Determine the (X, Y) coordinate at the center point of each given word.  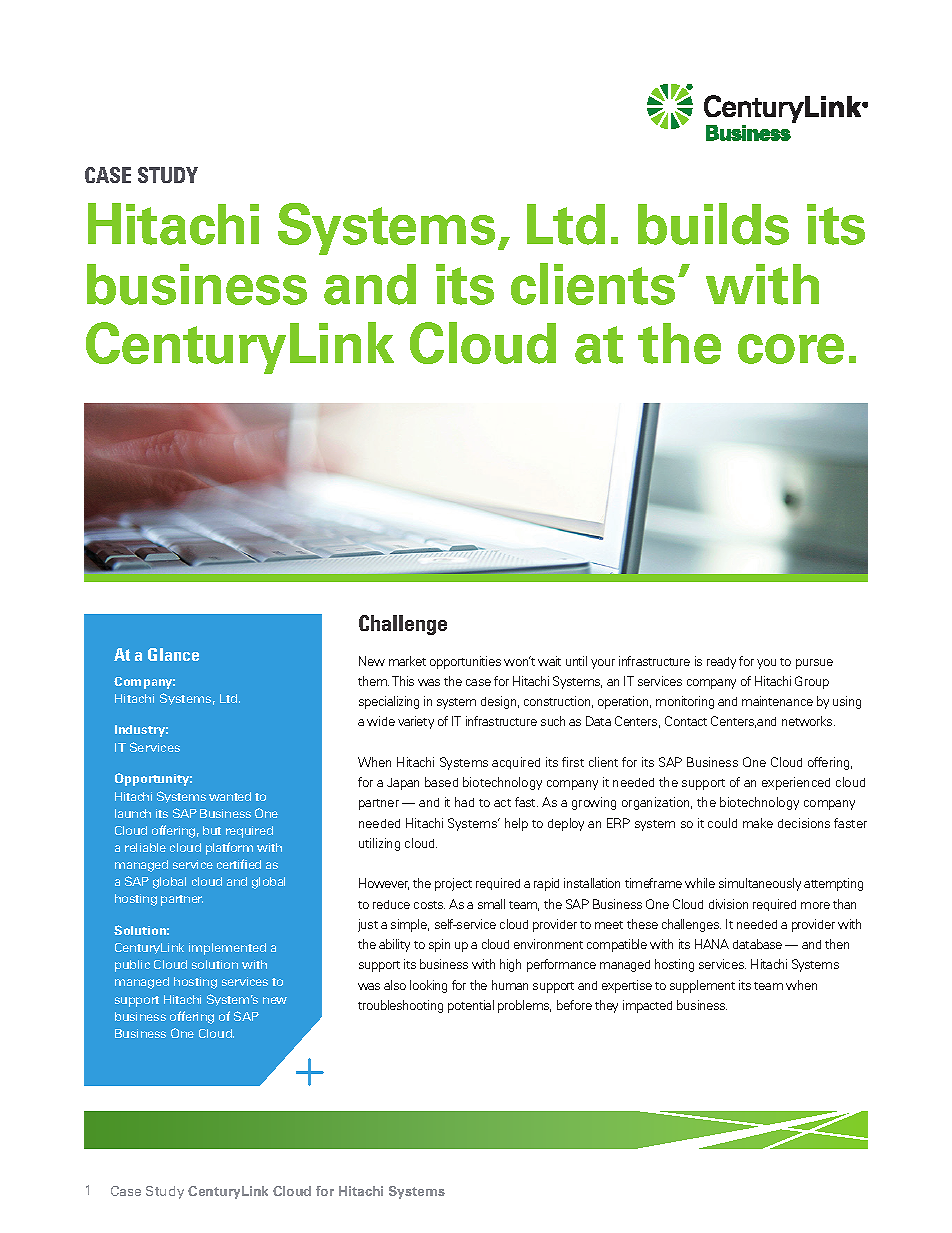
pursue (814, 664)
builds (713, 224)
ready (721, 663)
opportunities (465, 662)
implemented (227, 949)
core (791, 349)
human (510, 985)
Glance (173, 654)
